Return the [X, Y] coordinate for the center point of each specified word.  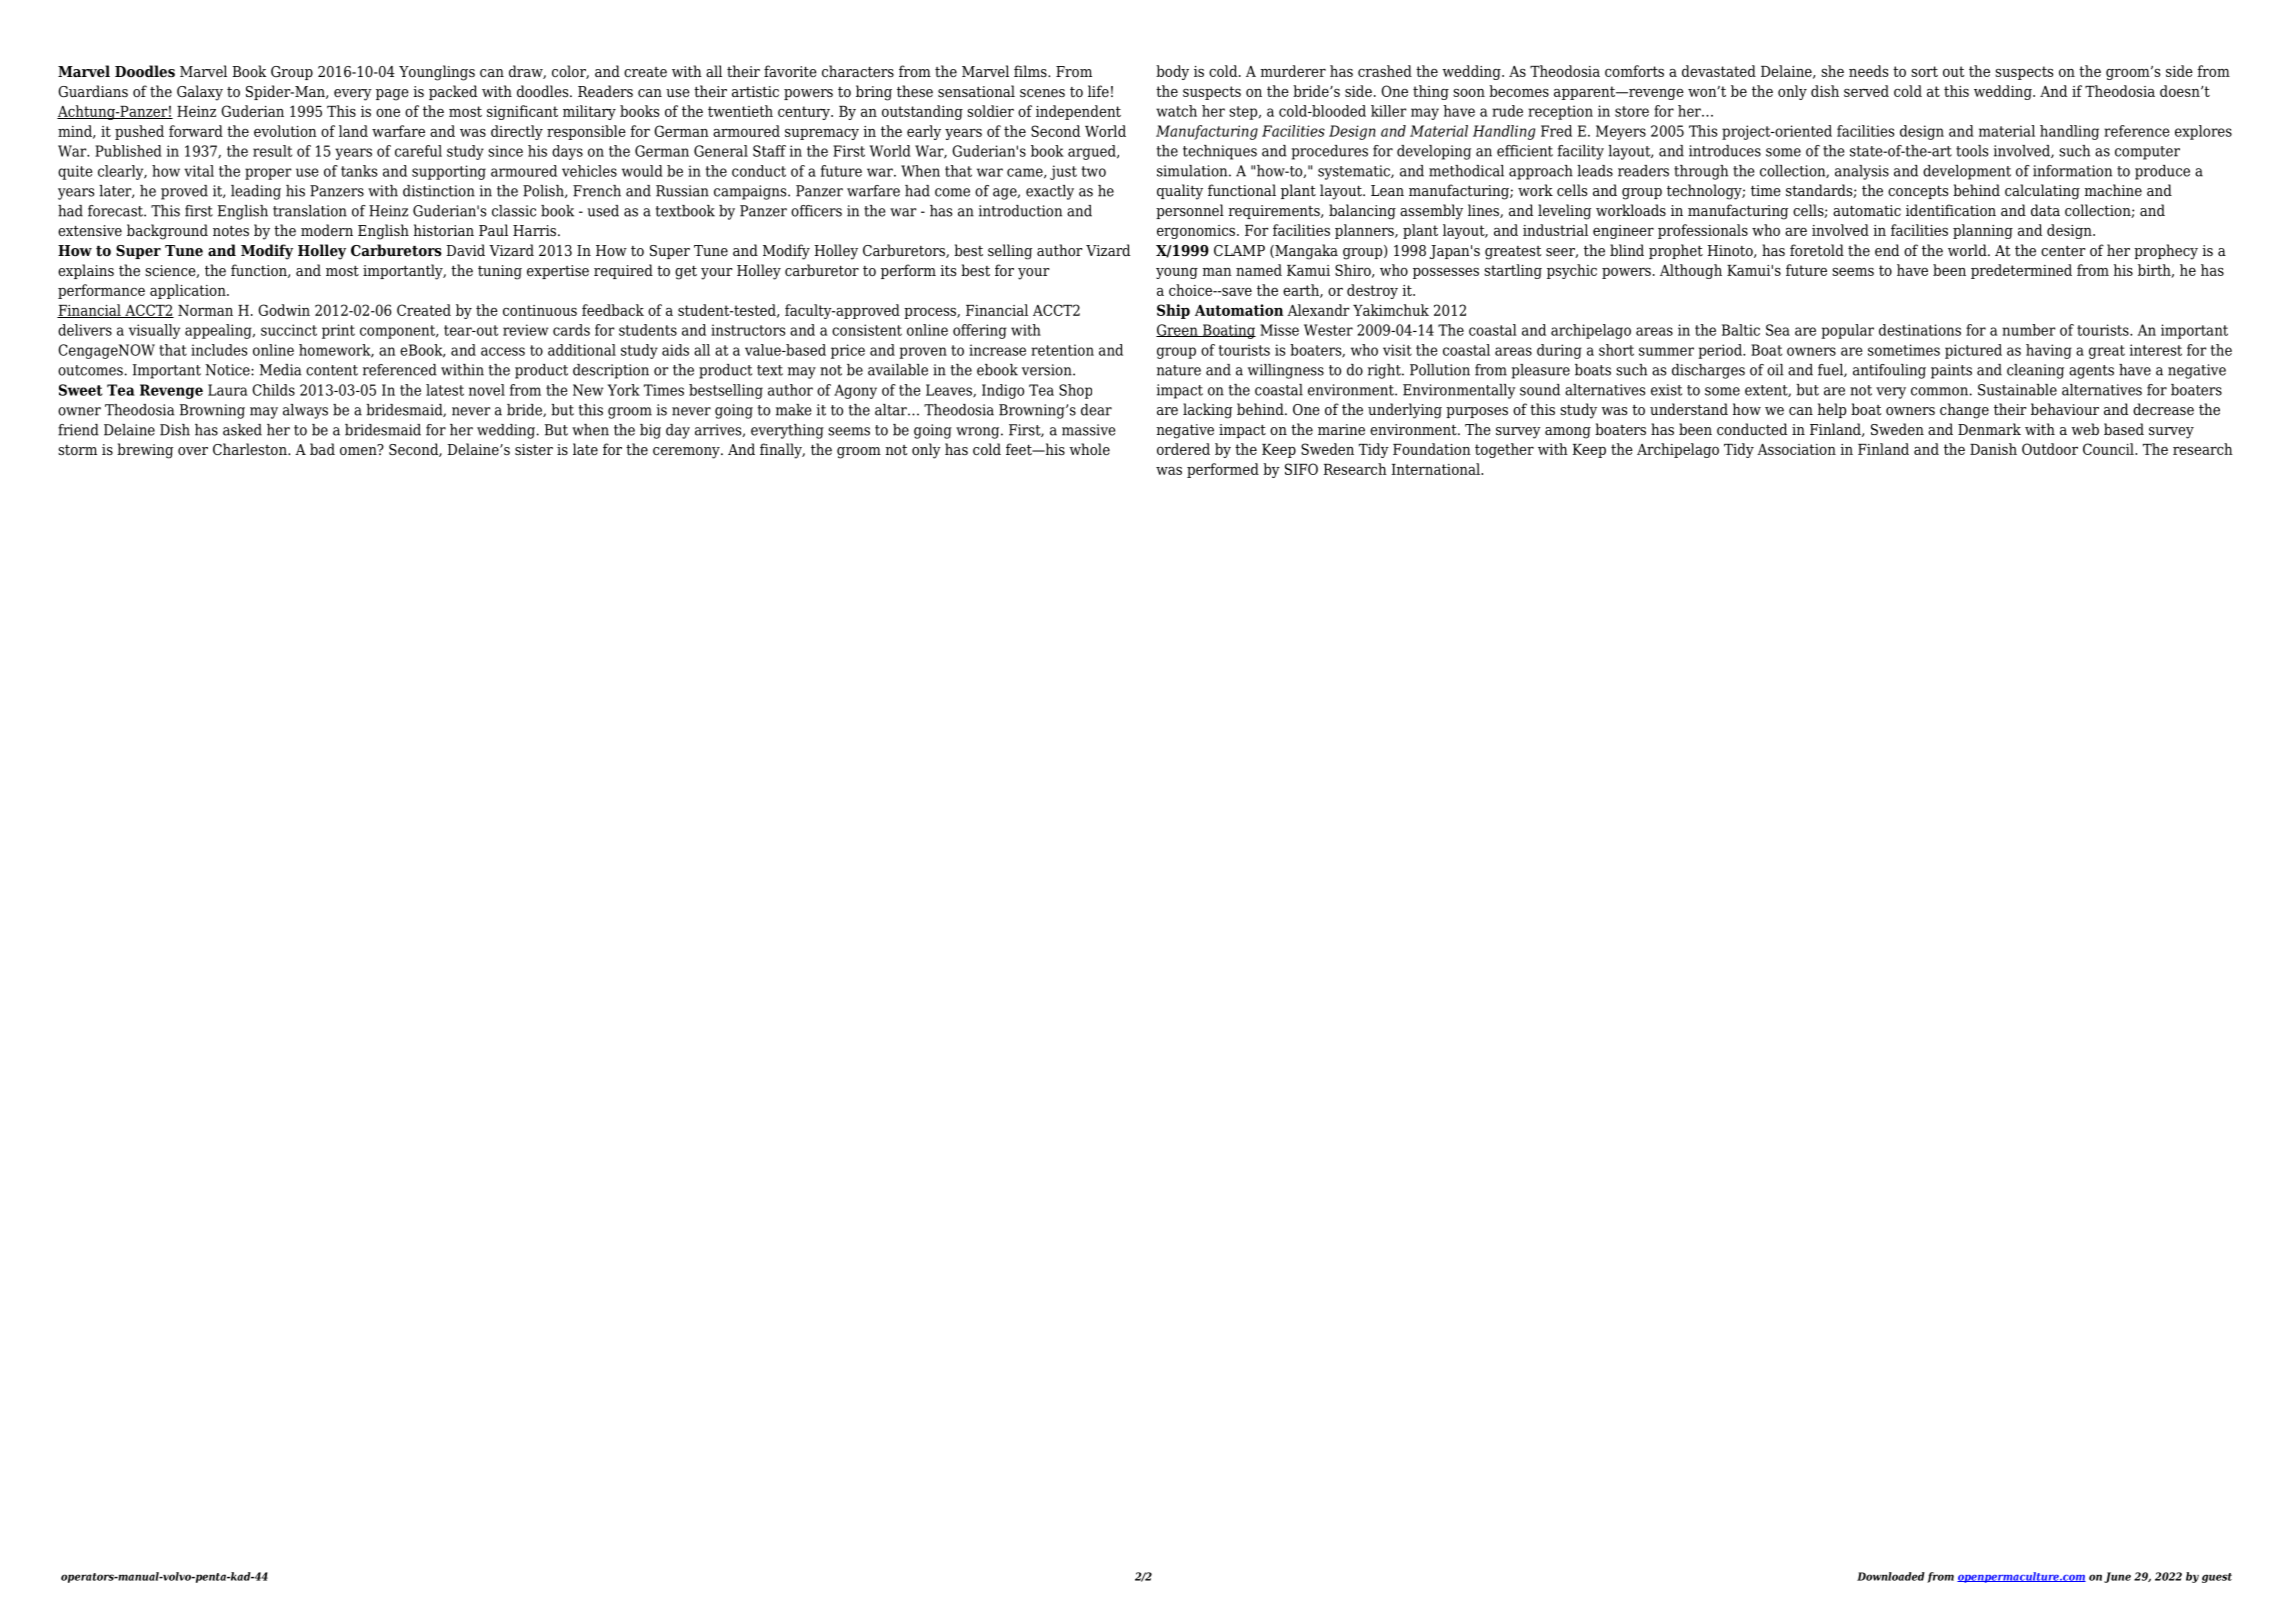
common [1939, 391]
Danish [1993, 449]
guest [2217, 1578]
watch [1176, 111]
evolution [285, 131]
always [305, 411]
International [1437, 469]
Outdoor [2050, 449]
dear [1096, 410]
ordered [1183, 449]
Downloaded [1891, 1576]
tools [1972, 151]
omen [359, 449]
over [193, 451]
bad [322, 449]
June [2117, 1577]
